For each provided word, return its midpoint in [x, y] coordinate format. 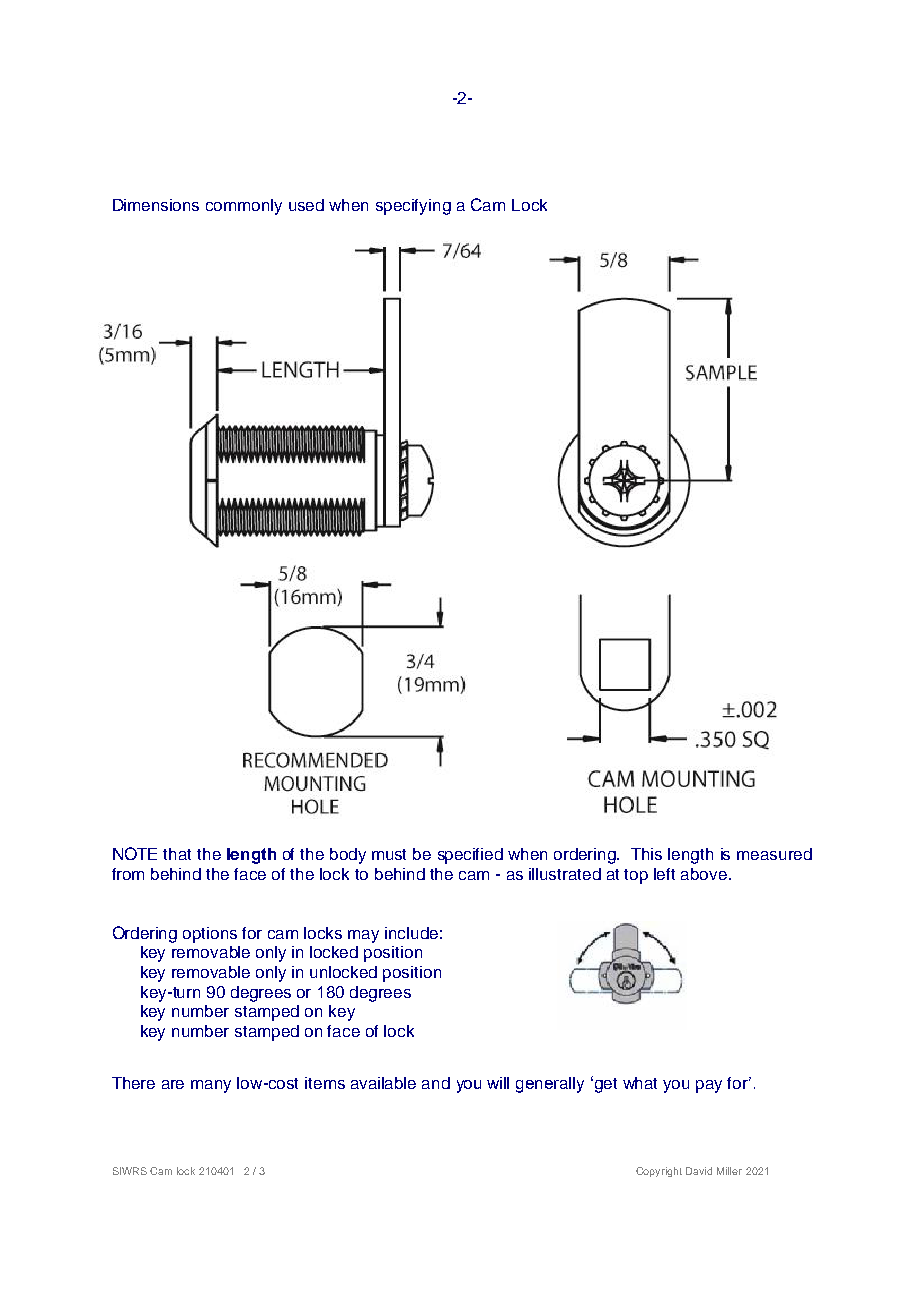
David [699, 1171]
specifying [413, 207]
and [436, 1083]
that [177, 854]
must [389, 854]
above [705, 874]
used [306, 205]
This [646, 854]
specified [470, 856]
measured [774, 854]
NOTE [135, 853]
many [211, 1086]
